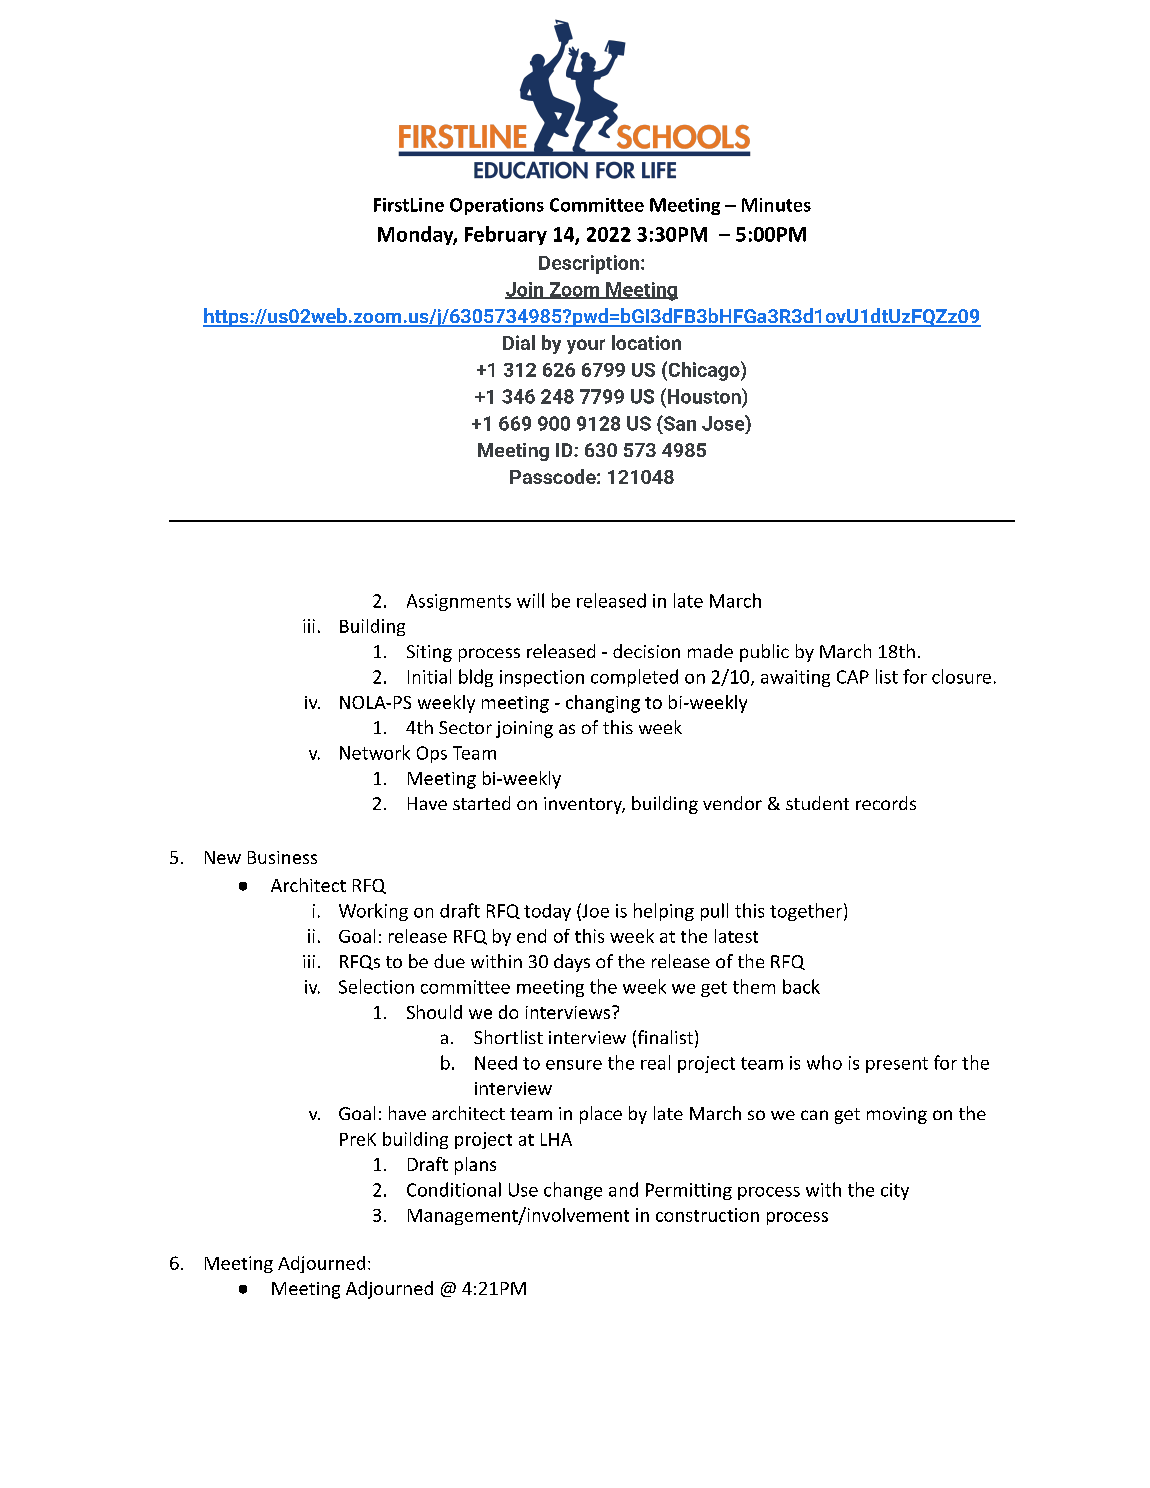  Describe the element at coordinates (776, 205) in the image. I see `Minutes` at that location.
